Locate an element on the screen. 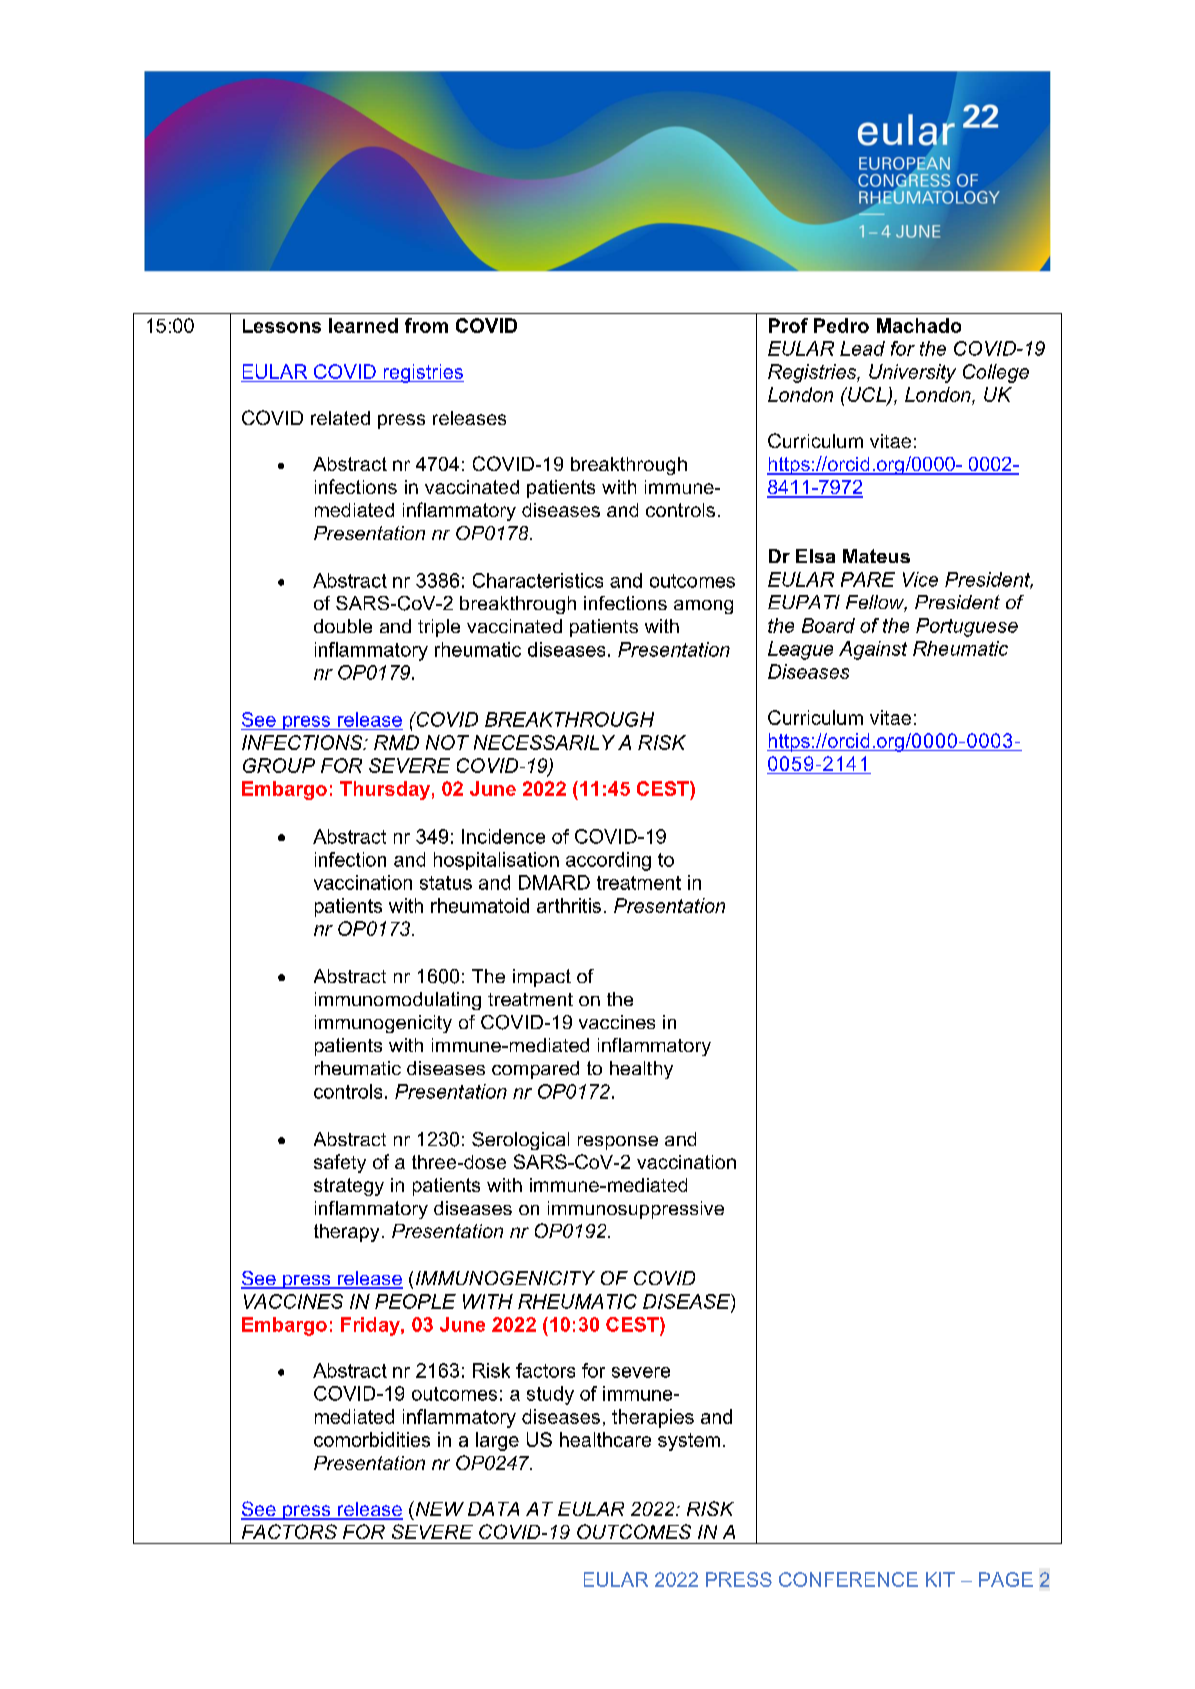 This screenshot has height=1689, width=1195. learned is located at coordinates (363, 325).
